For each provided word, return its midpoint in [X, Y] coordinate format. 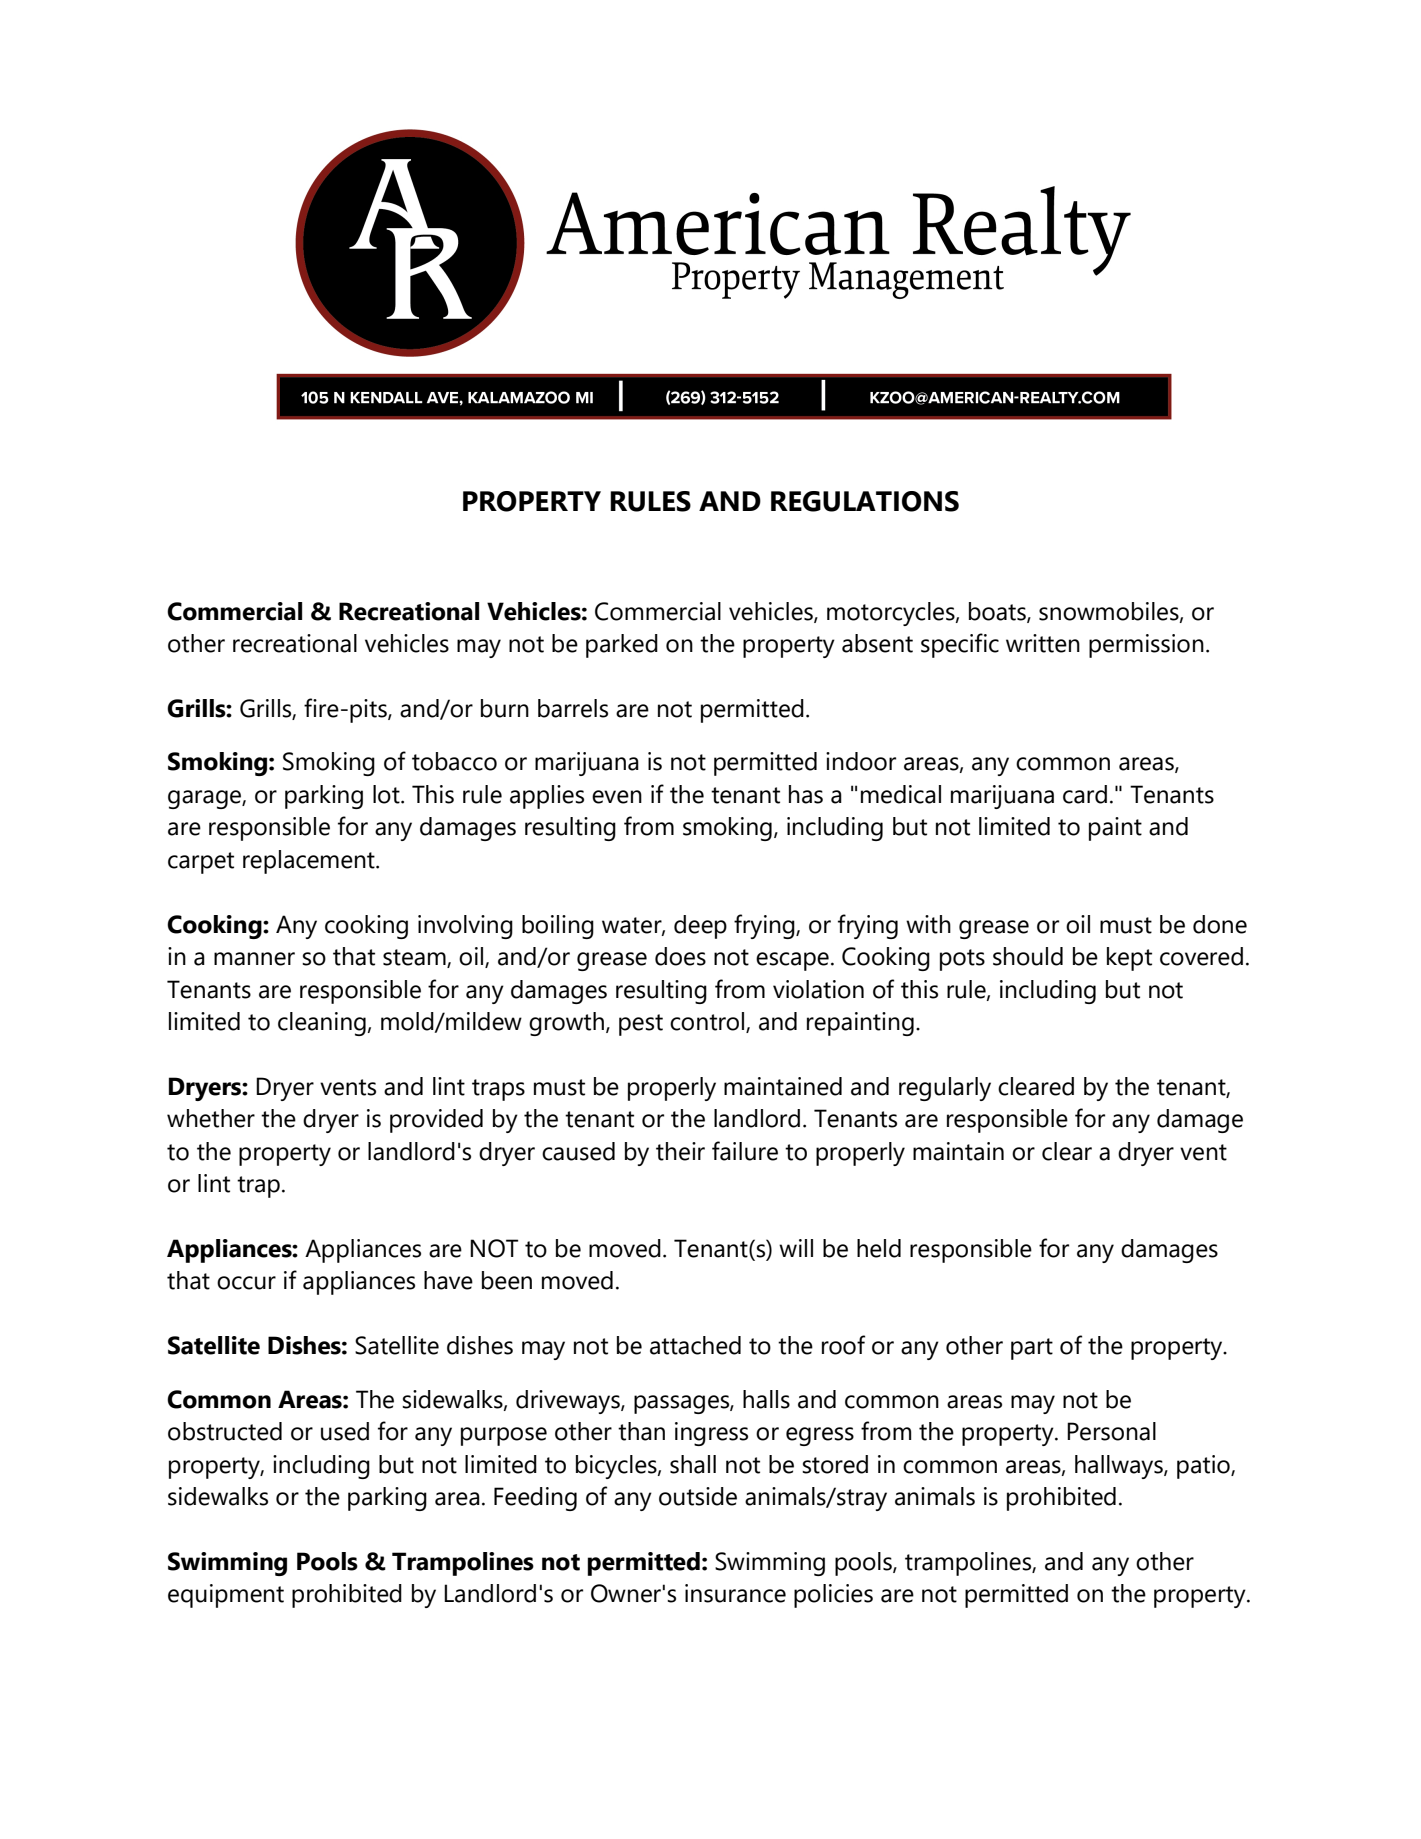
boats [998, 612]
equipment [226, 1596]
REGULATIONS [865, 501]
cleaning [322, 1024]
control [708, 1022]
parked [622, 646]
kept [1129, 959]
